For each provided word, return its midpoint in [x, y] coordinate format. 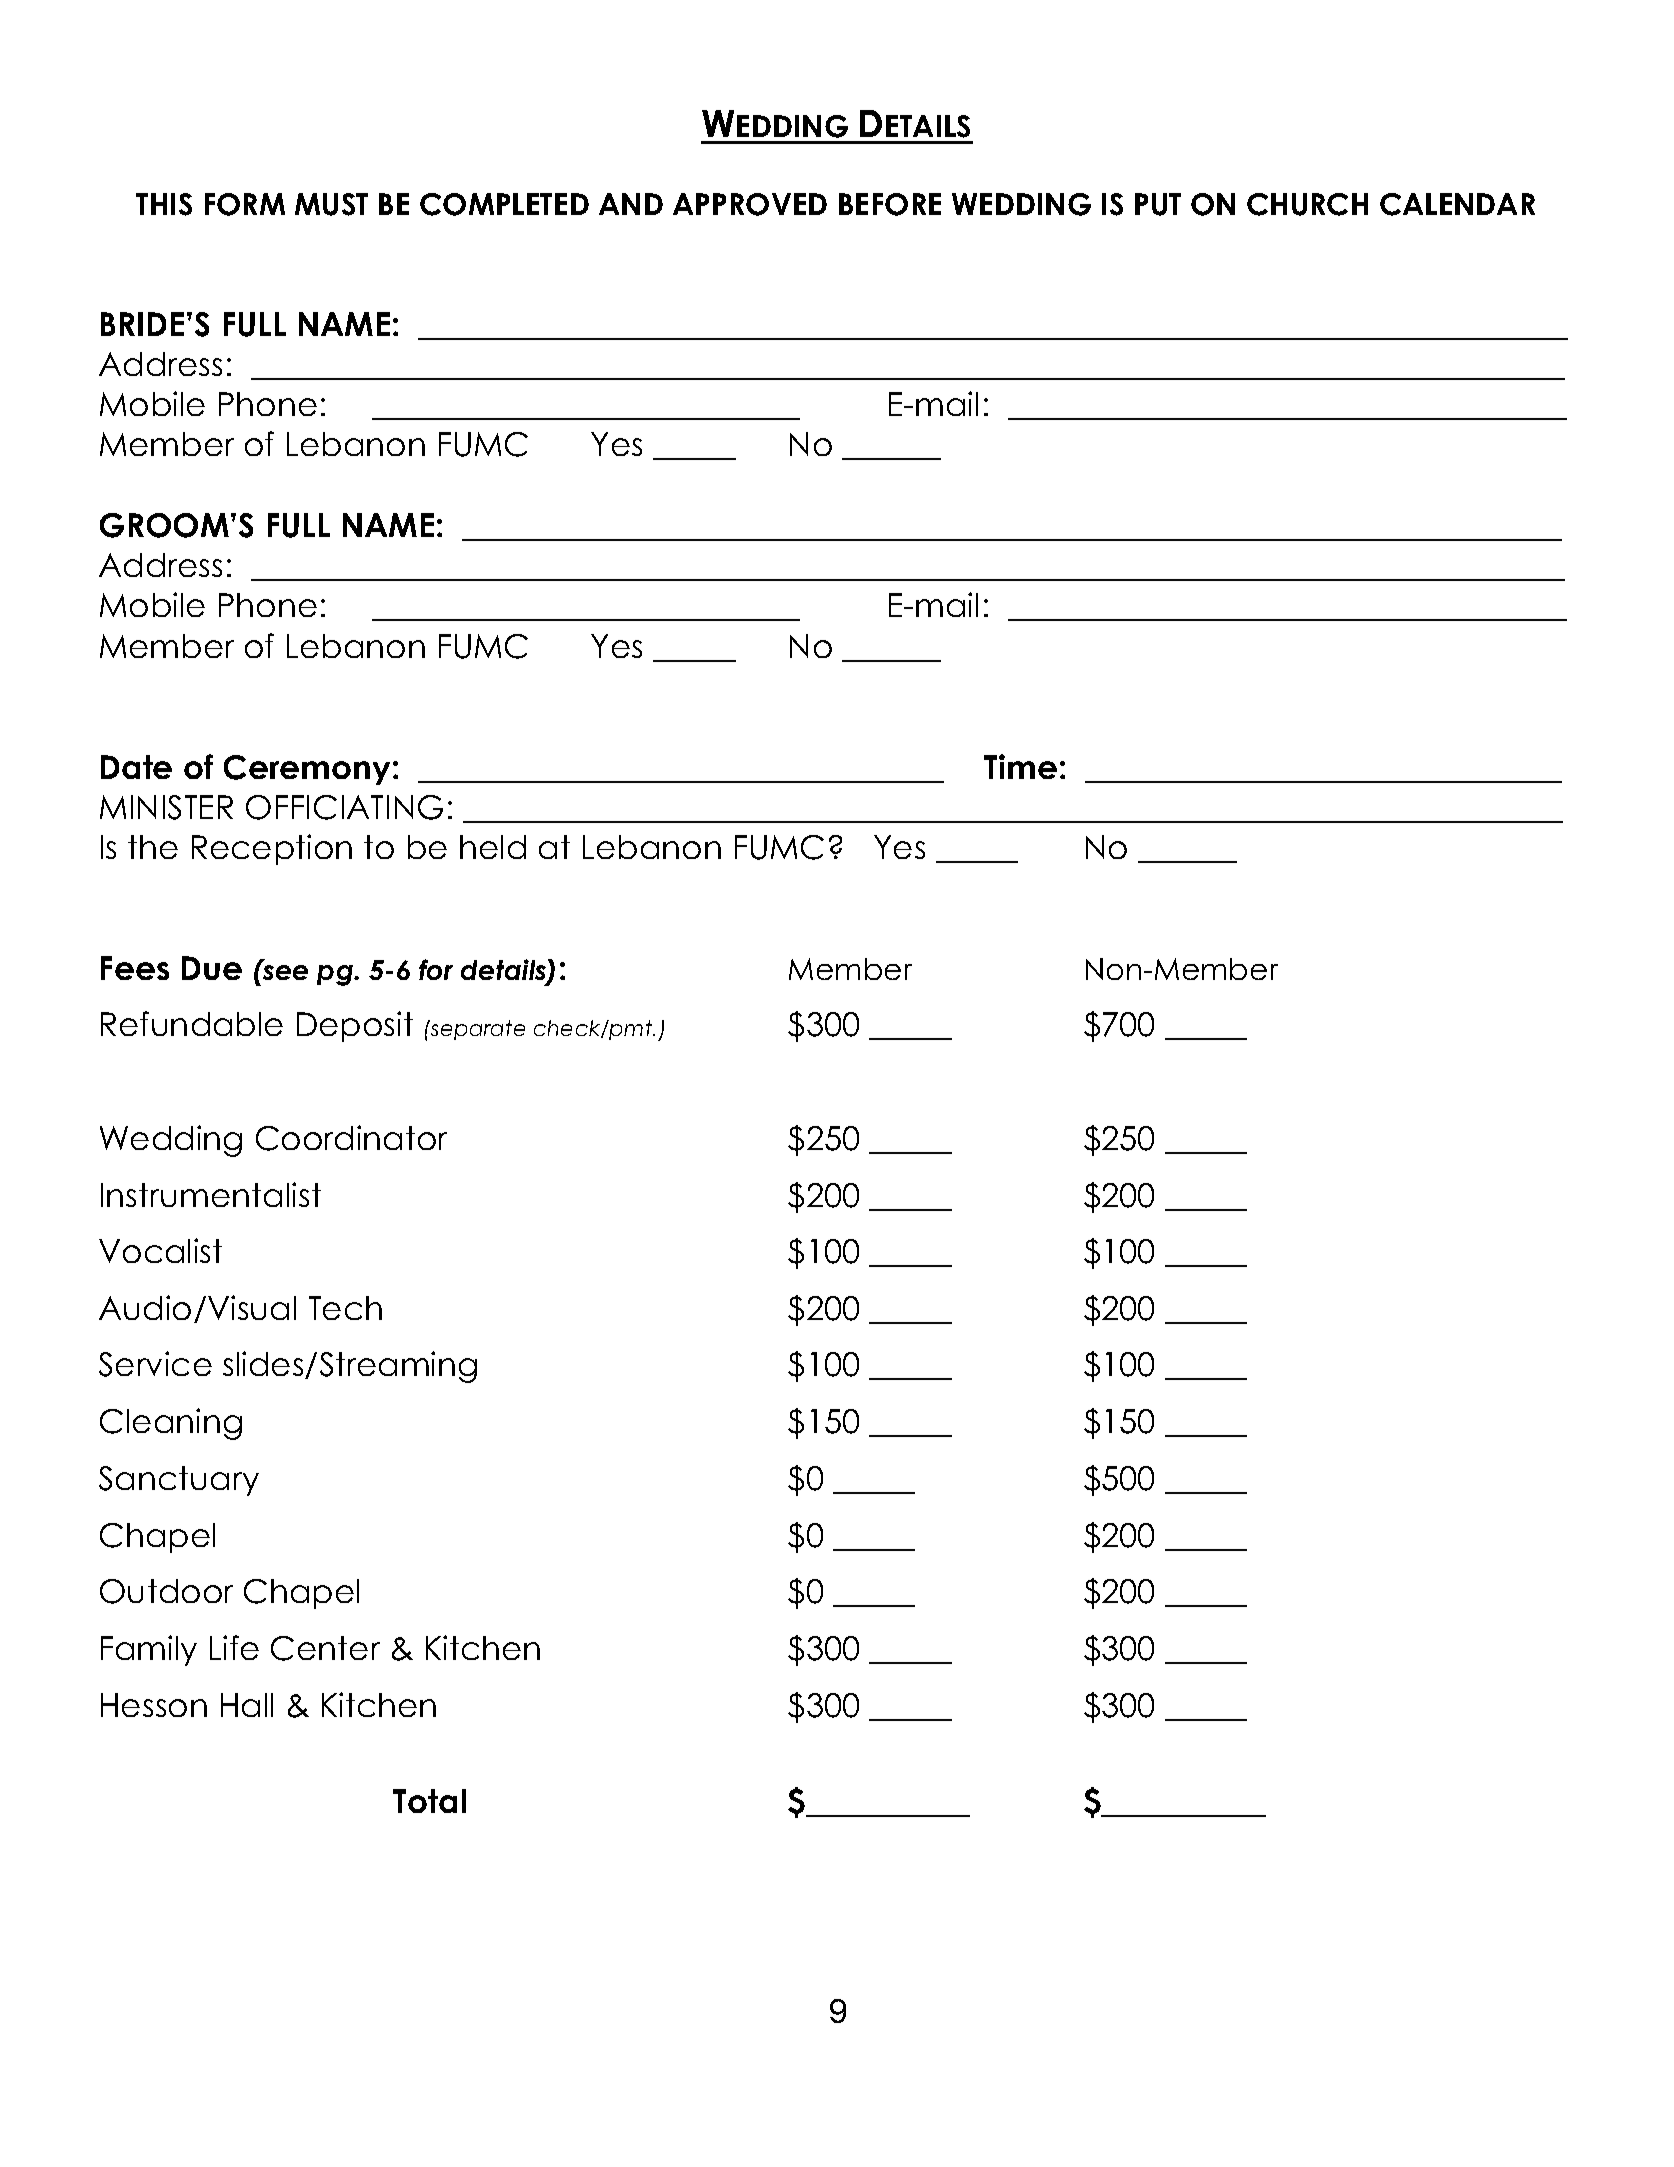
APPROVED [750, 204]
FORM [245, 204]
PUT [1158, 204]
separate [477, 1030]
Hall [247, 1705]
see [284, 971]
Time [1020, 766]
